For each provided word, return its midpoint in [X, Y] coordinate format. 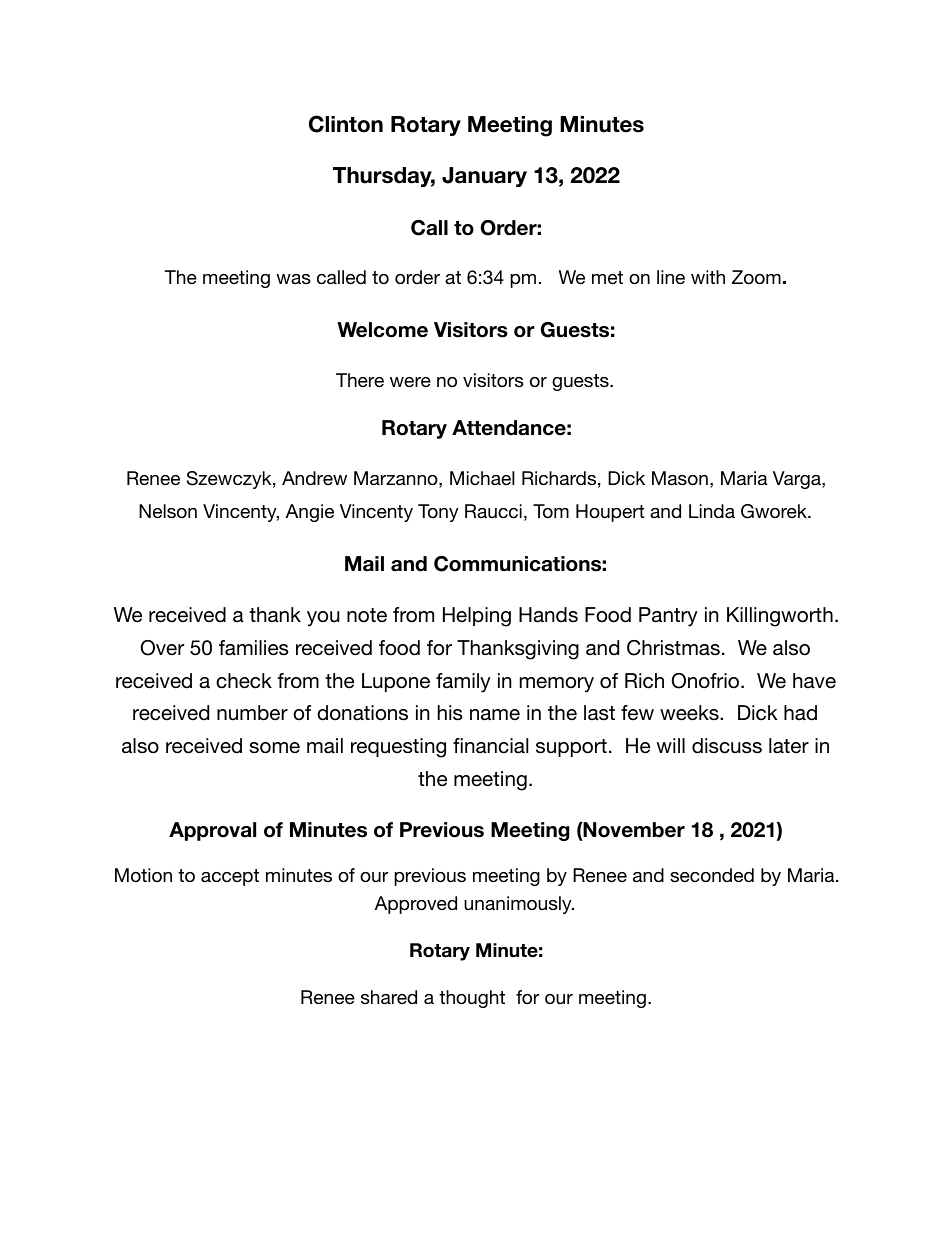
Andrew [314, 478]
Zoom [756, 277]
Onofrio [706, 681]
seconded [712, 875]
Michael [482, 478]
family [463, 683]
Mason [680, 478]
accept [230, 877]
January [484, 177]
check [244, 681]
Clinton [346, 124]
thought [472, 999]
